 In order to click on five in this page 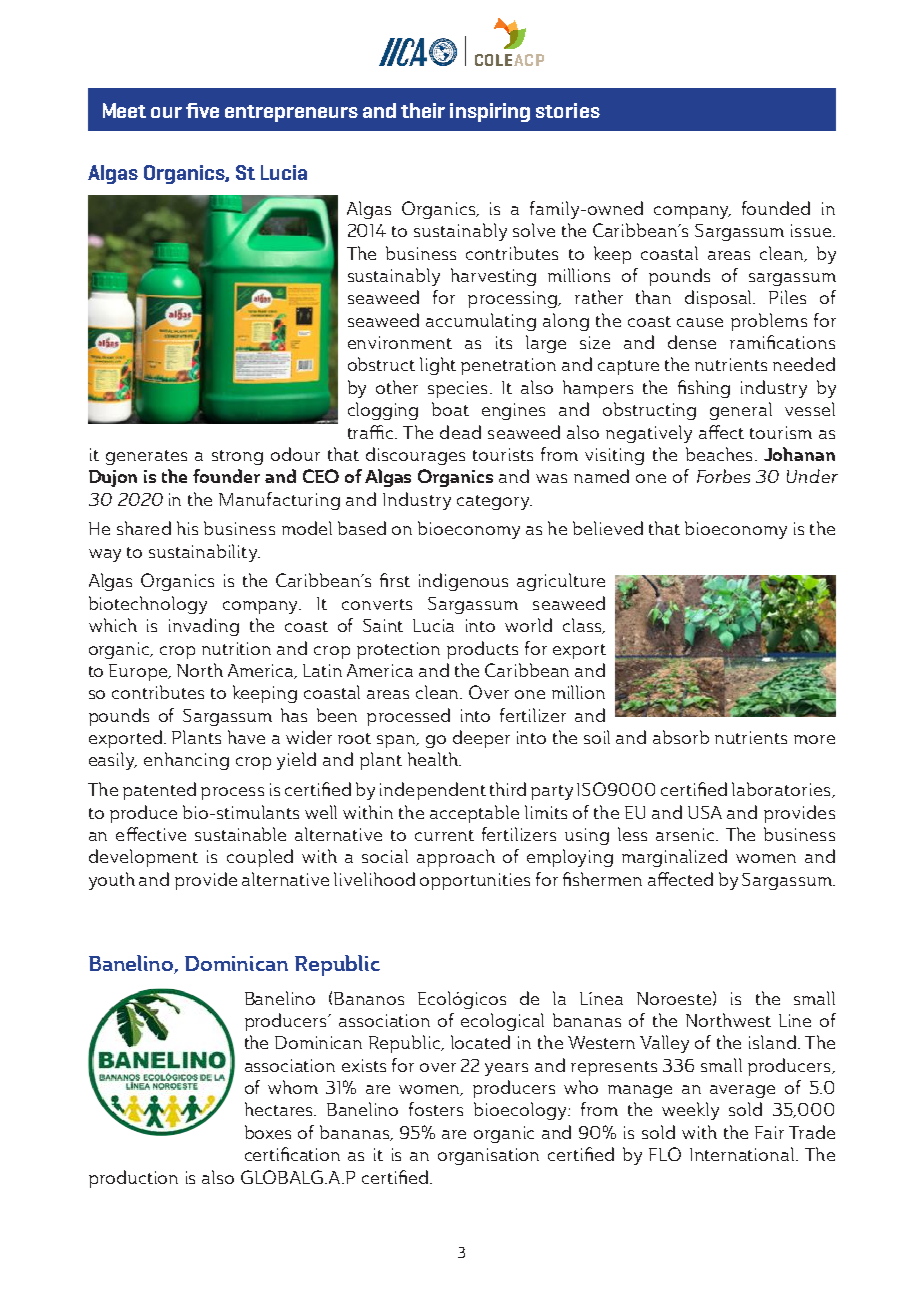, I will do `click(202, 110)`.
